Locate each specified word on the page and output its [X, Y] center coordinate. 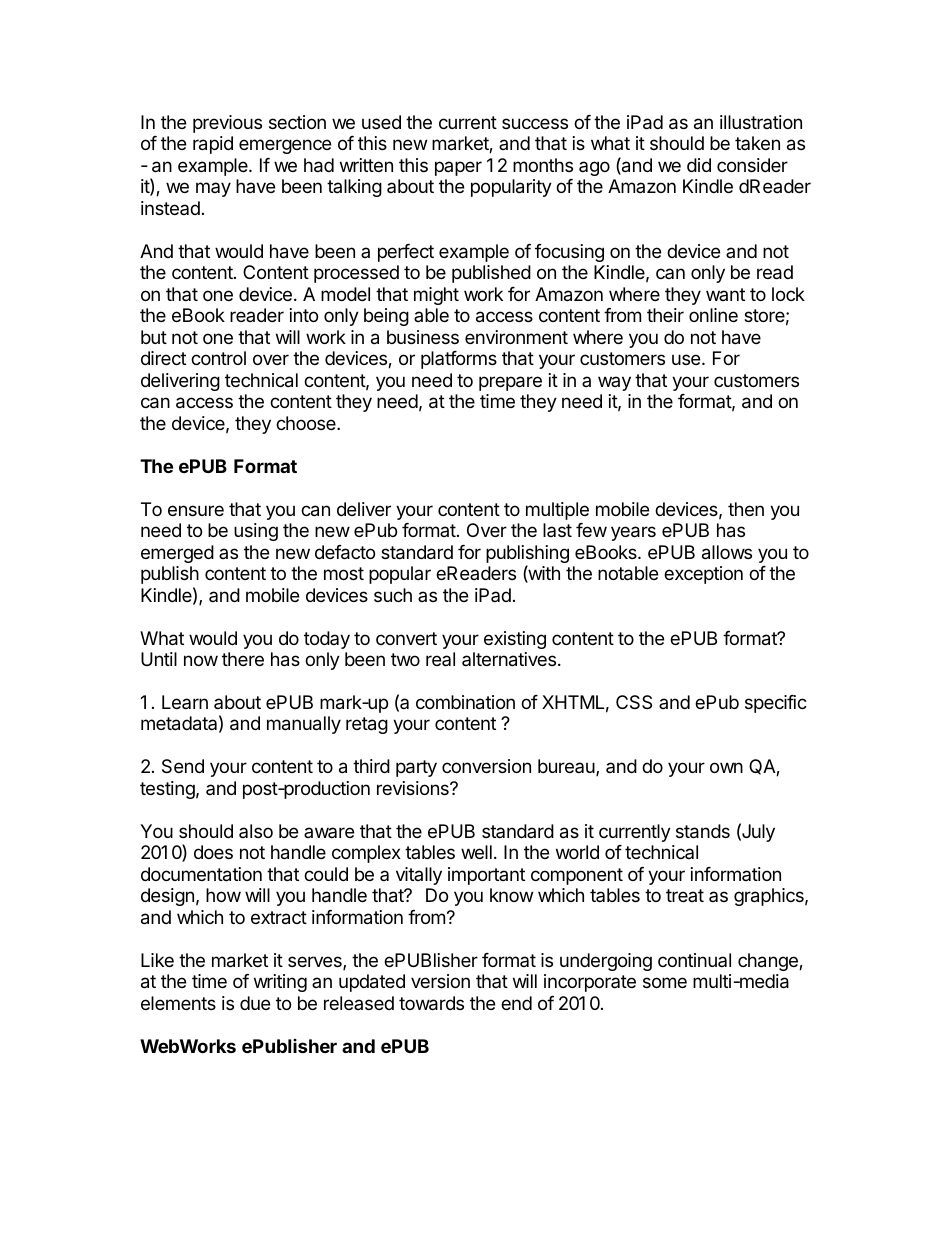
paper [458, 168]
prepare [510, 383]
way [614, 383]
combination [465, 702]
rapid [213, 145]
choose [307, 423]
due [255, 1003]
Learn [185, 702]
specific [776, 704]
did [699, 165]
